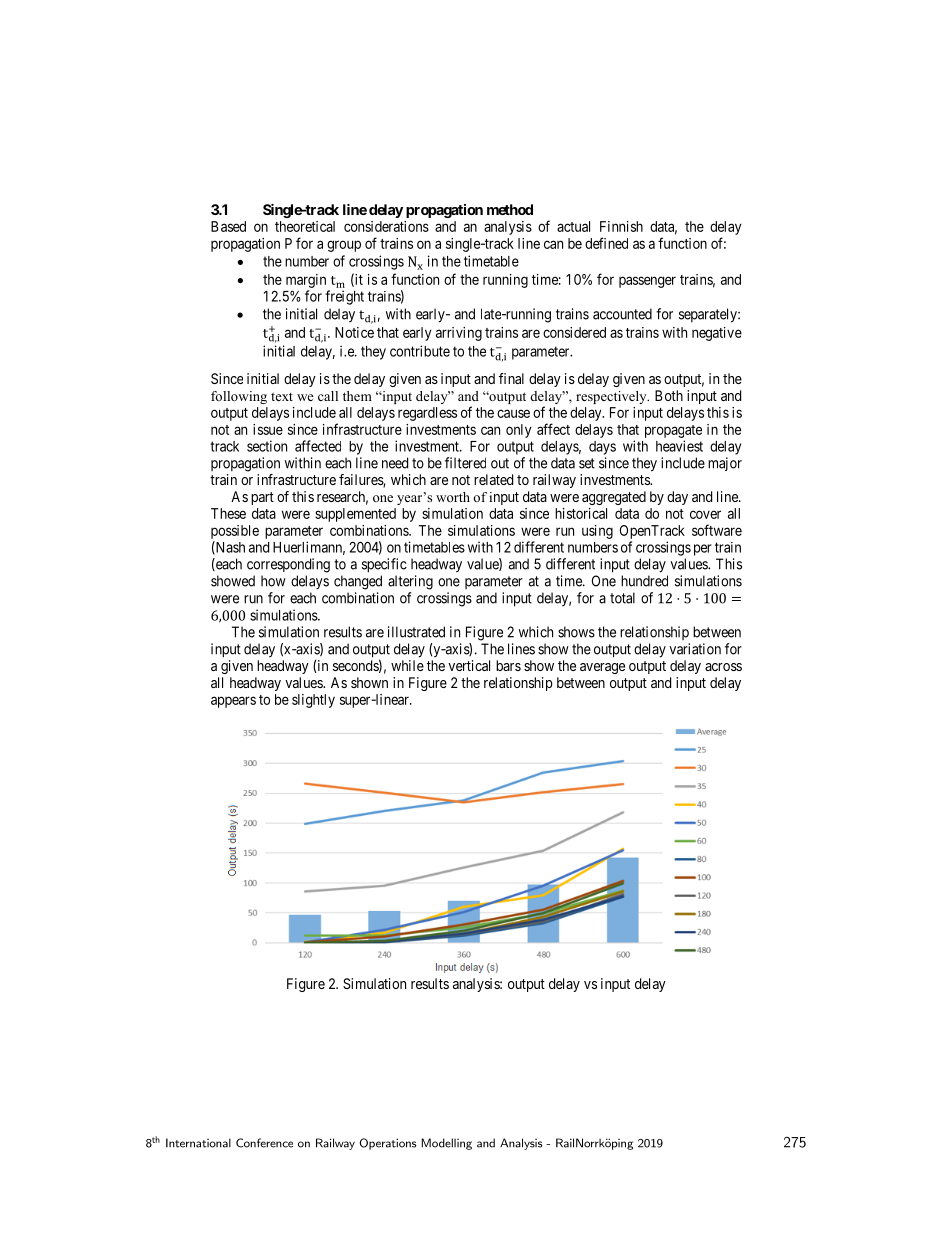 The width and height of the image is (952, 1233). Describe the element at coordinates (679, 446) in the image. I see `heaviest` at that location.
